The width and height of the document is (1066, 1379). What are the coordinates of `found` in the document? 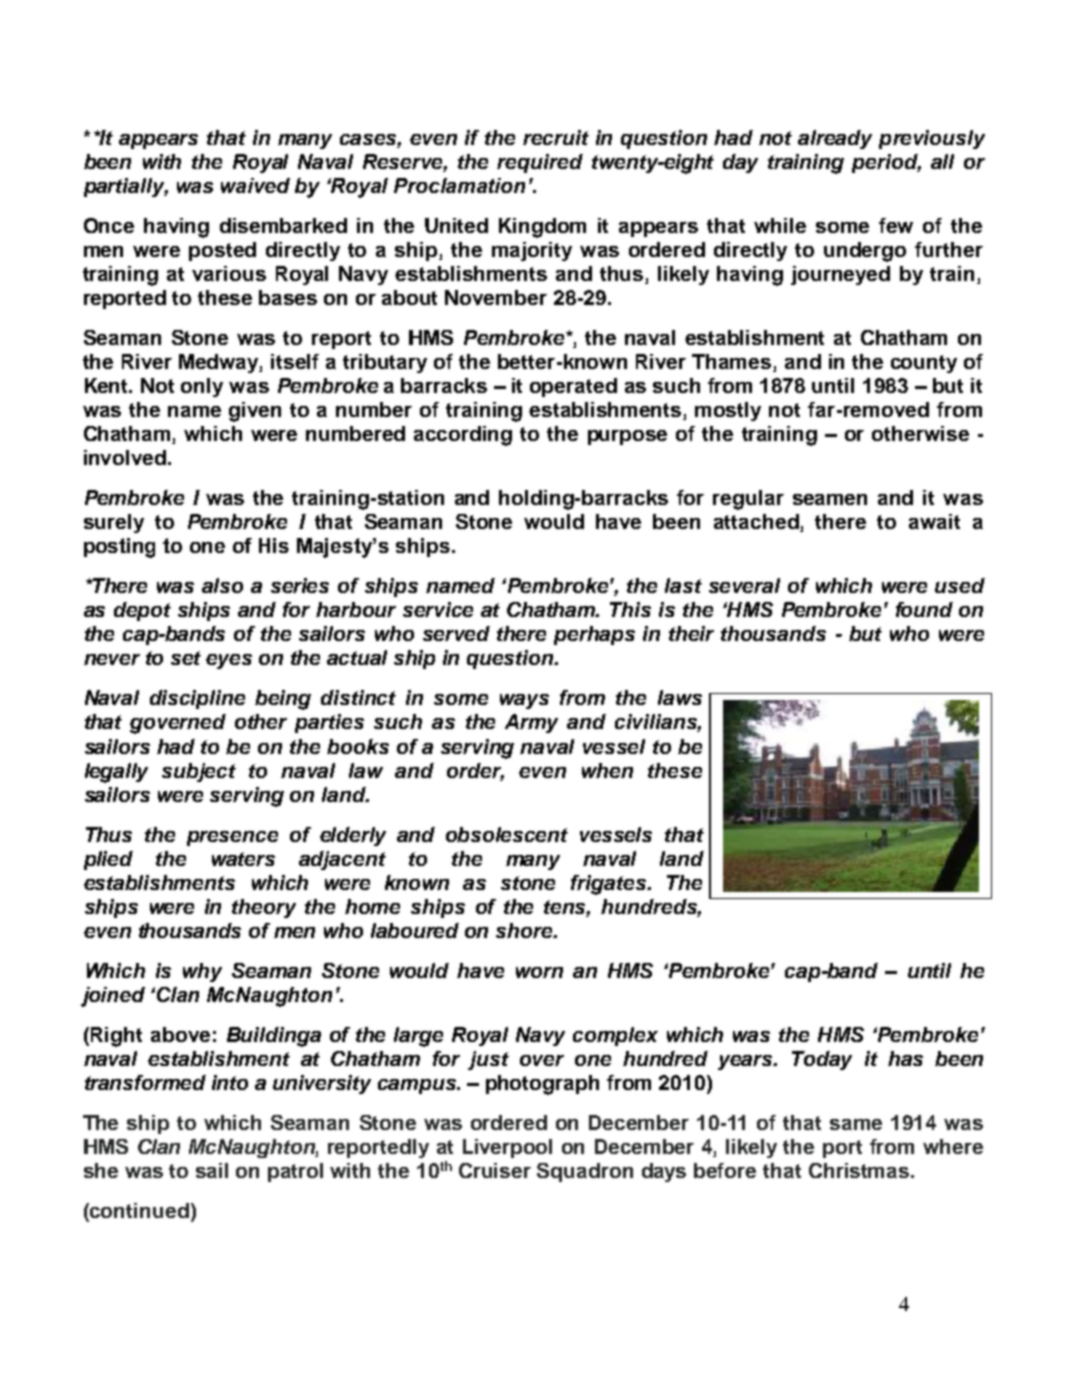 It's located at (924, 609).
